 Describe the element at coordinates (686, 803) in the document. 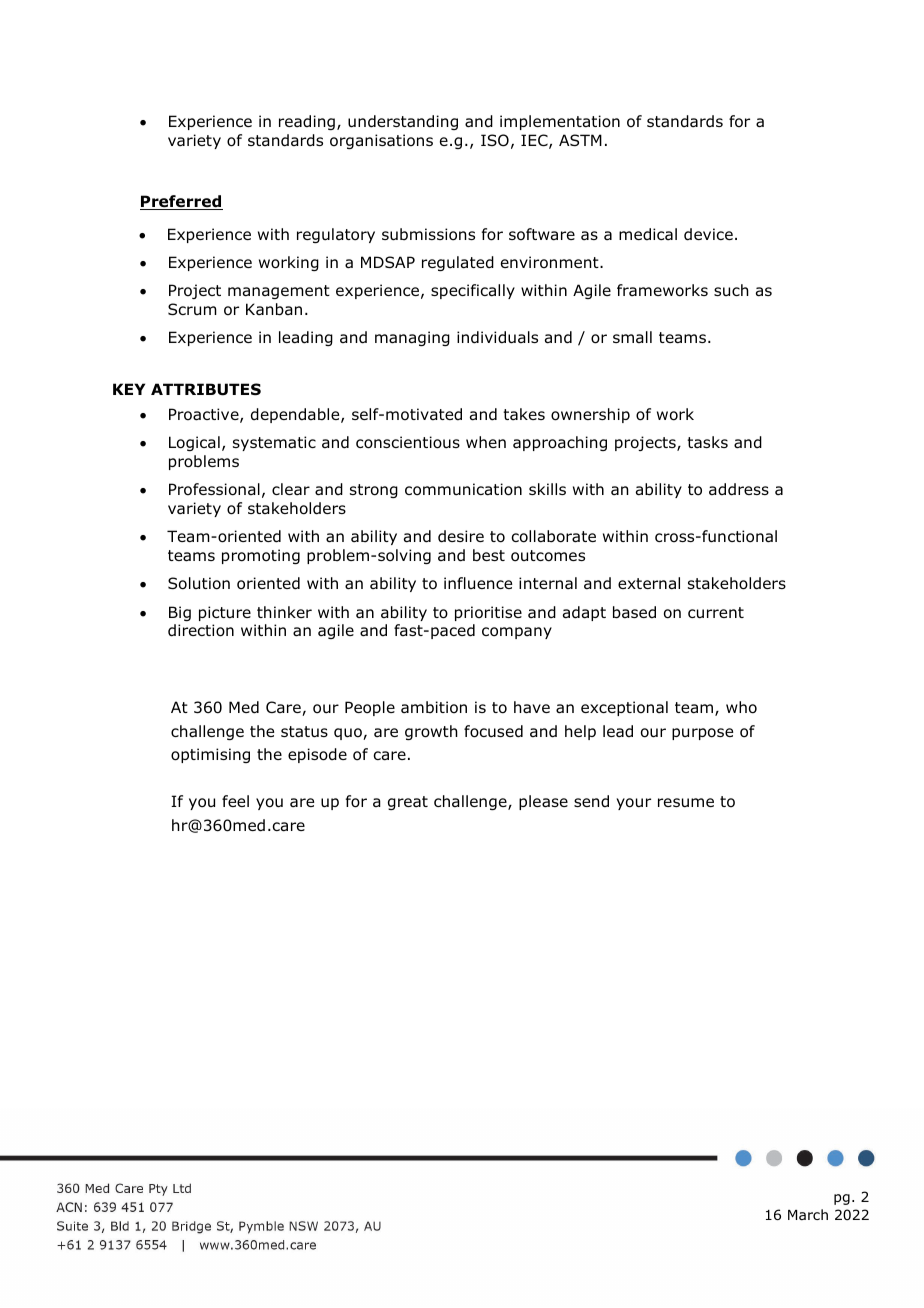

I see `resume` at that location.
